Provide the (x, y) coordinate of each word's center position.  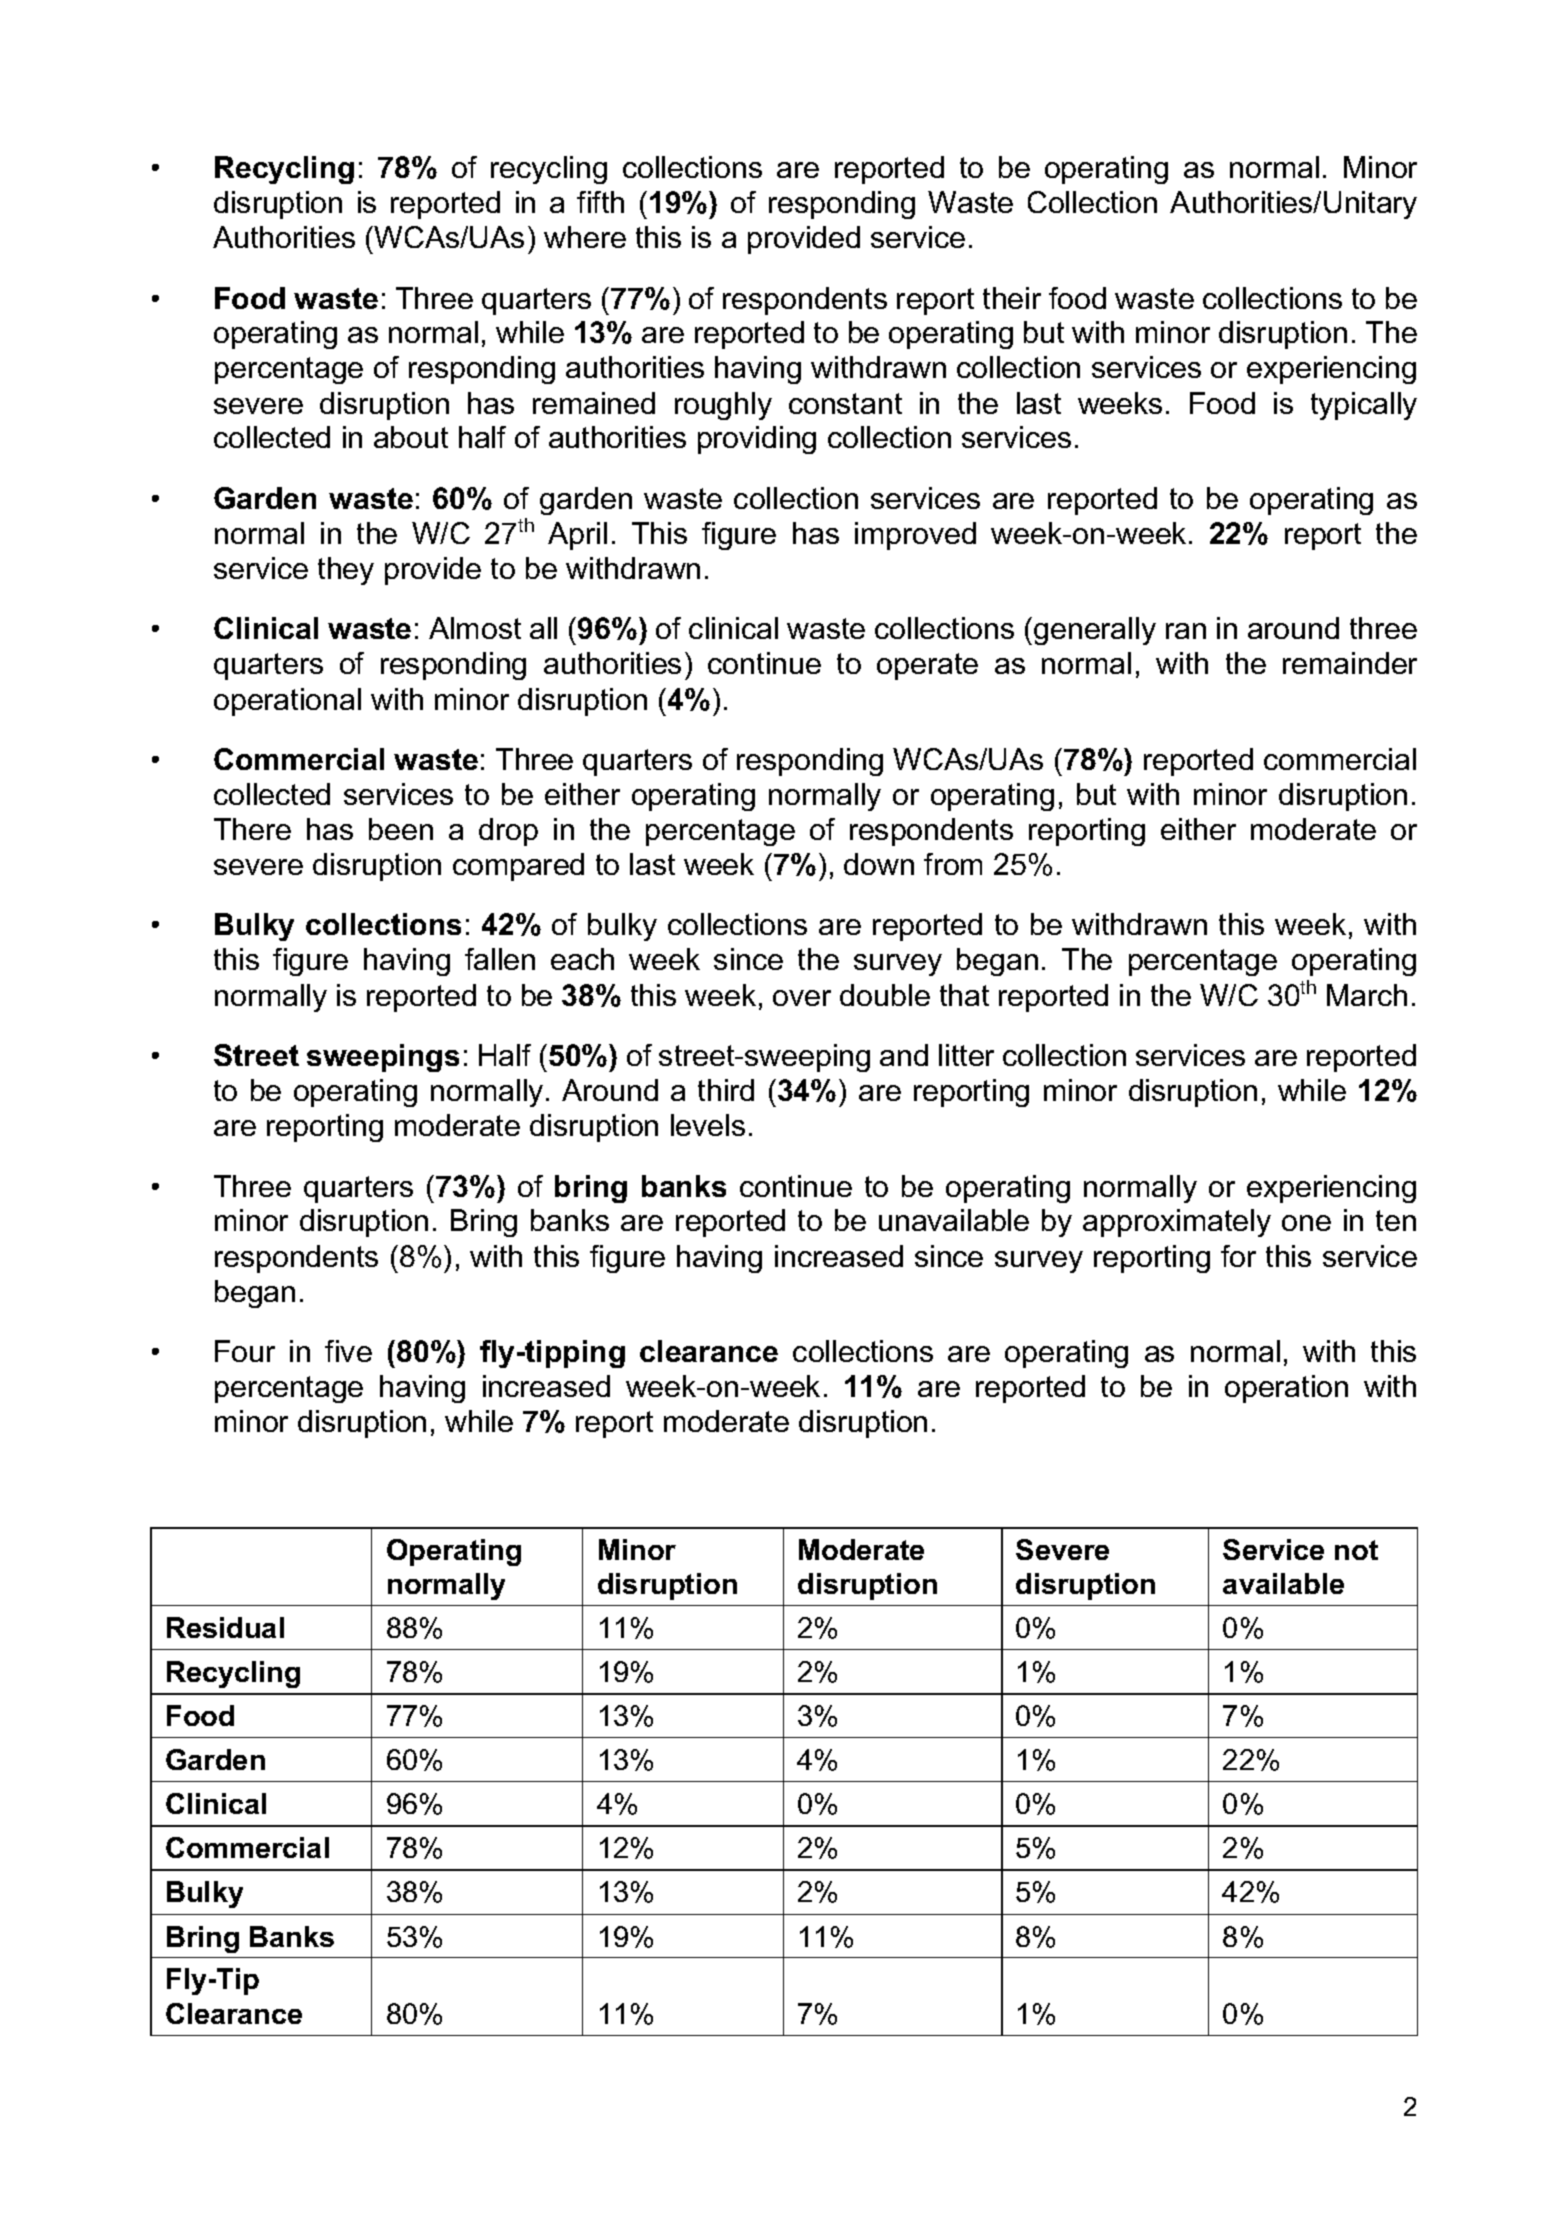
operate (927, 666)
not (1356, 1550)
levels (708, 1125)
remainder (1350, 663)
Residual (225, 1627)
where (585, 237)
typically (1364, 406)
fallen (500, 959)
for (1238, 1256)
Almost (475, 628)
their (1012, 298)
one (1306, 1223)
